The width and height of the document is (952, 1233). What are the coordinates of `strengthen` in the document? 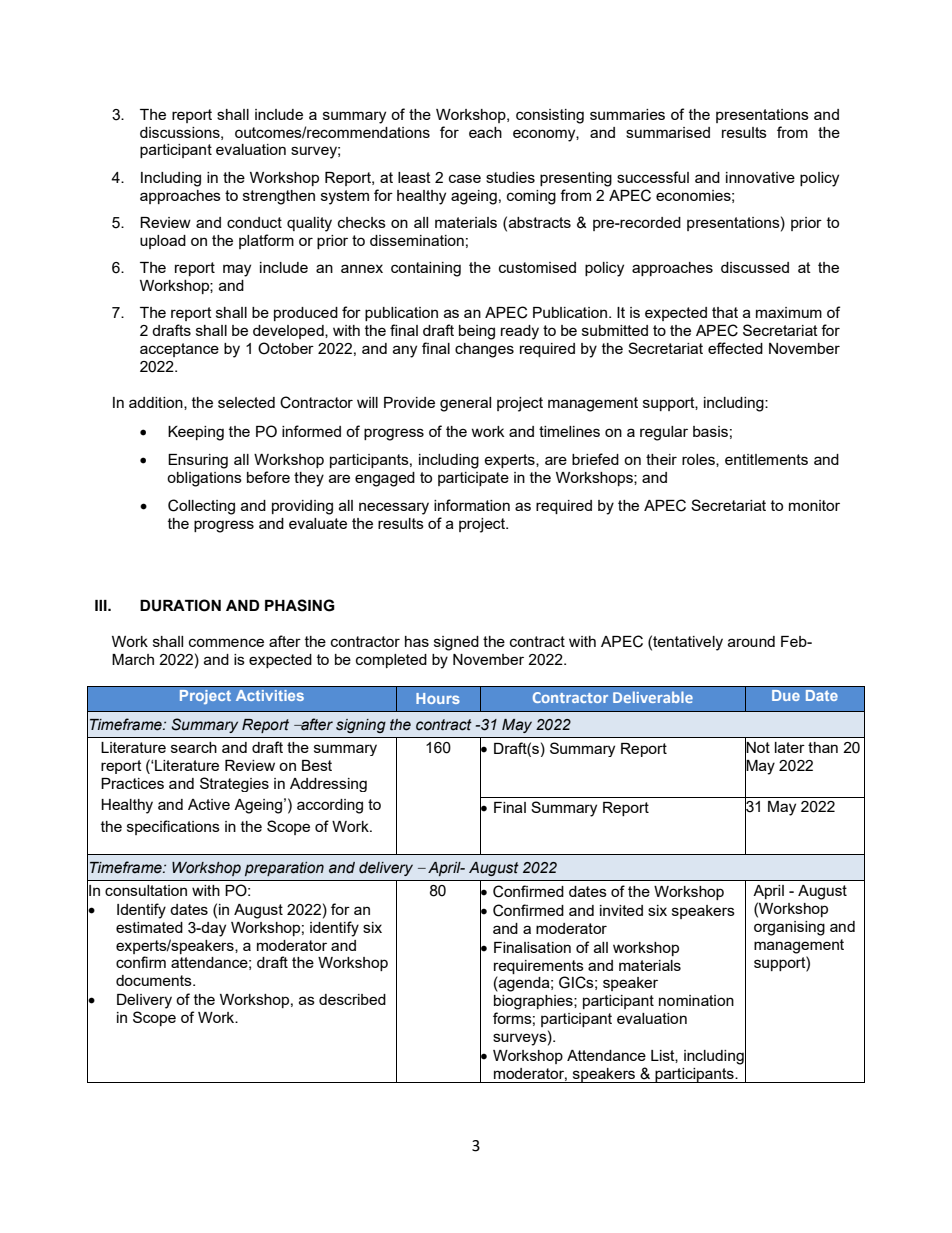 It's located at (279, 197).
